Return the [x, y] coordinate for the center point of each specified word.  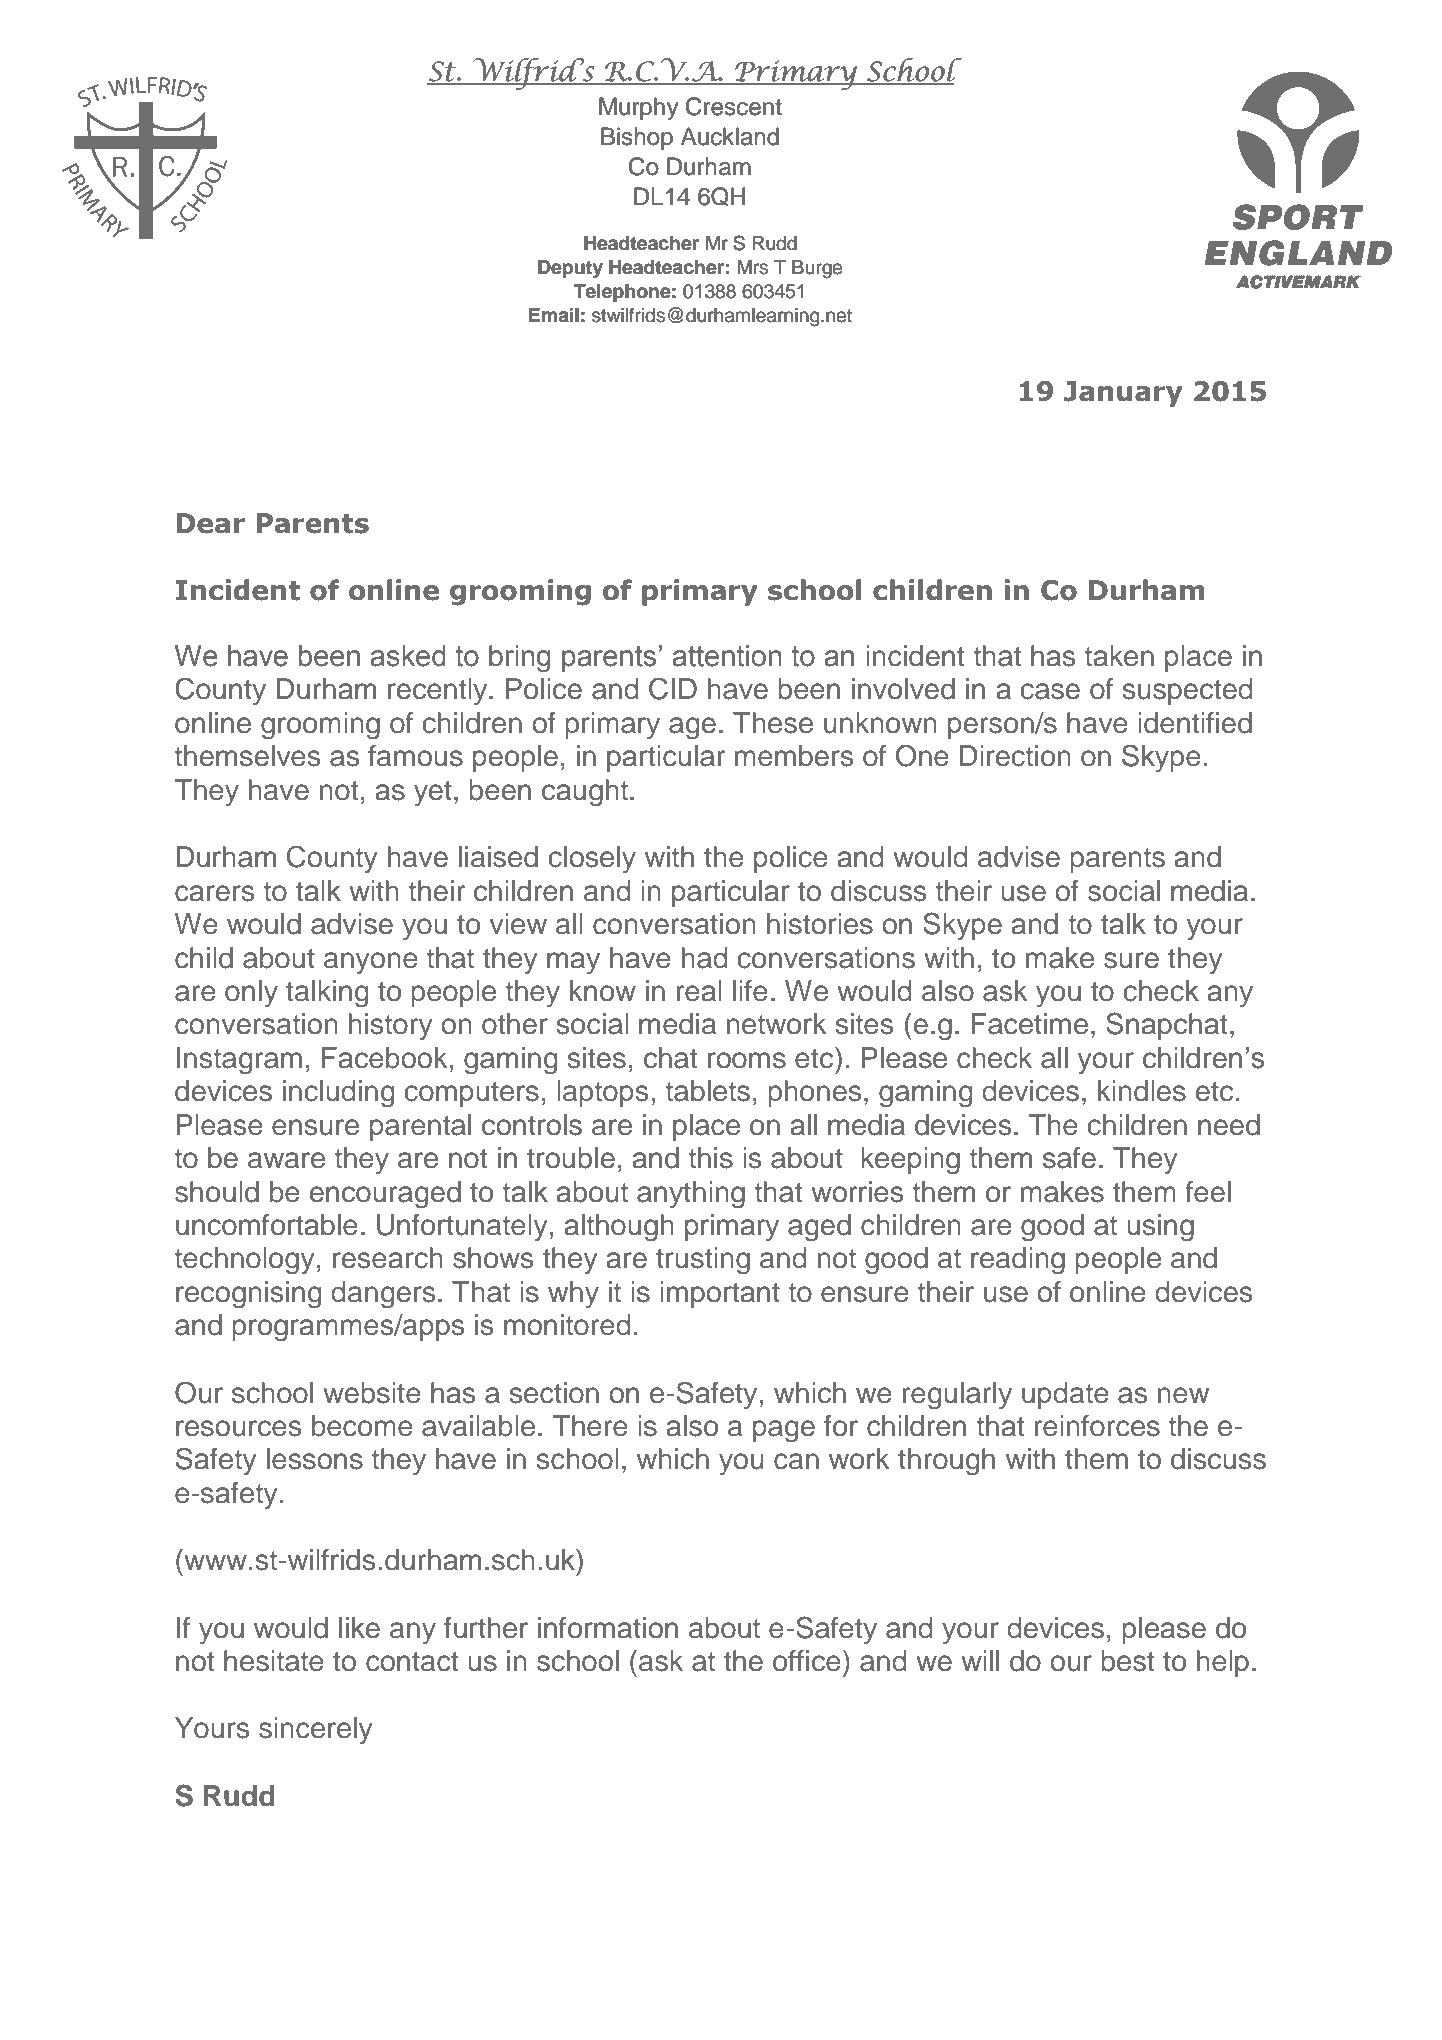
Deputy [570, 269]
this [711, 1158]
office [807, 1661]
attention [727, 656]
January [1123, 394]
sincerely [316, 1730]
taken [1119, 656]
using [1160, 1227]
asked [408, 656]
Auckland [730, 136]
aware [286, 1160]
